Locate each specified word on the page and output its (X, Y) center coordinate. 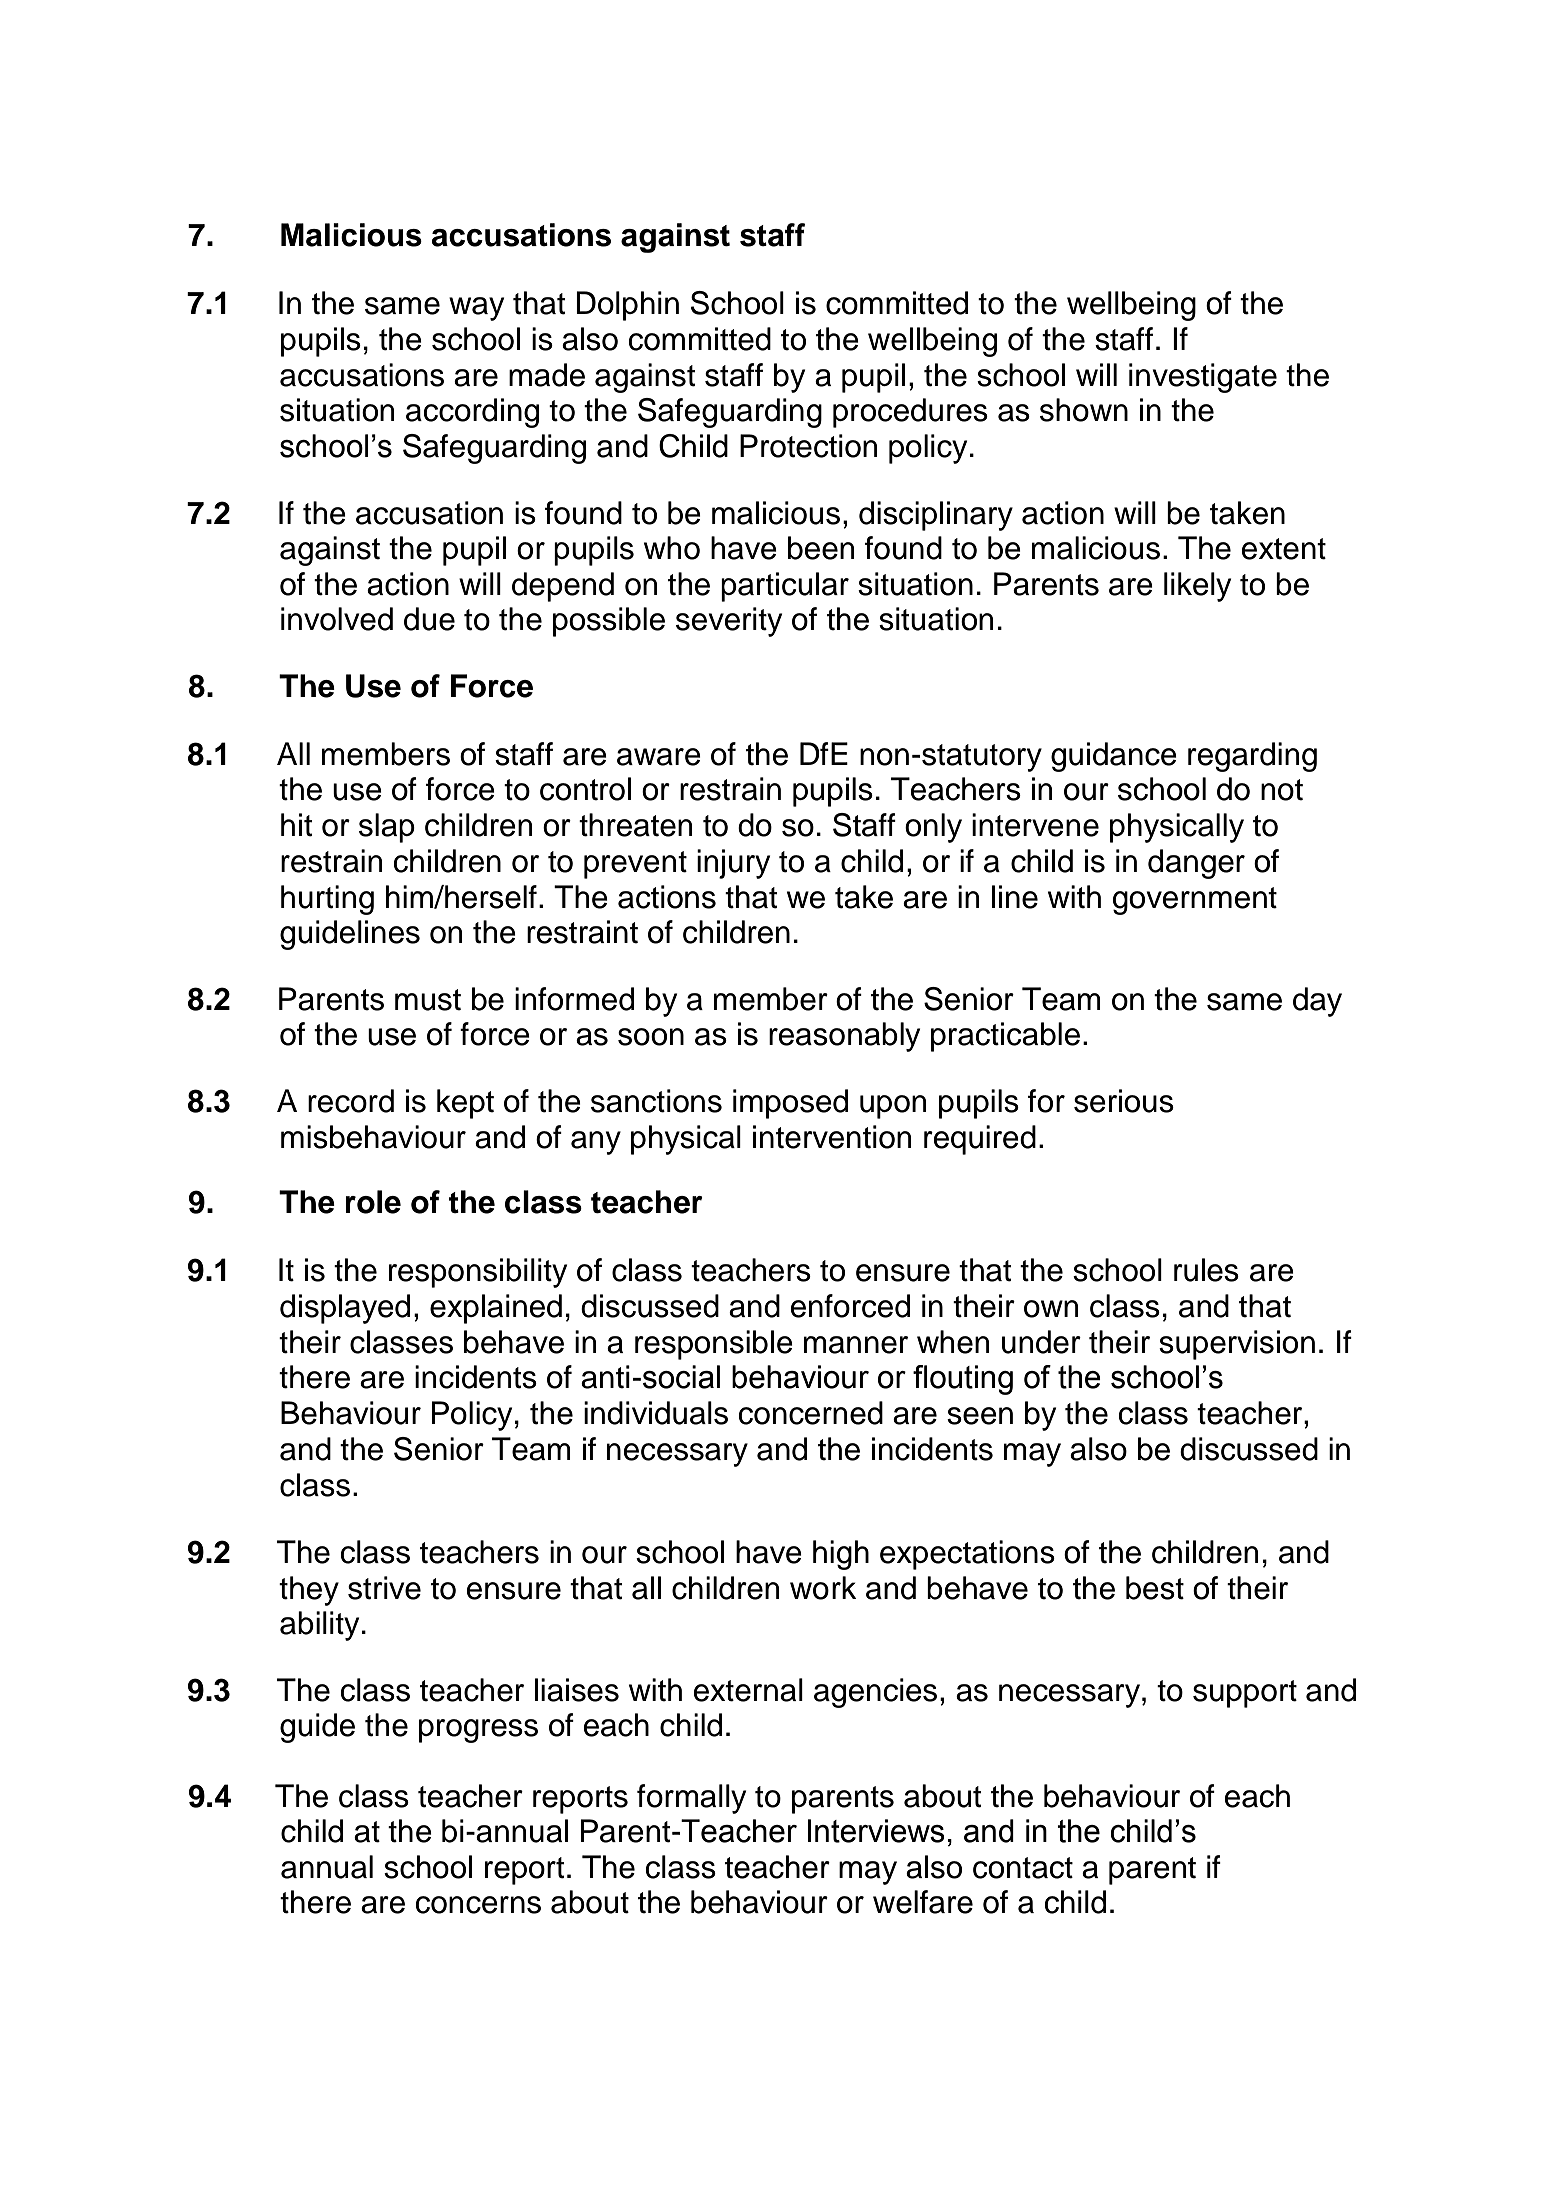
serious (1124, 1101)
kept (465, 1104)
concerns (478, 1905)
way (476, 309)
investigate (1203, 378)
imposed (790, 1104)
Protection (808, 446)
